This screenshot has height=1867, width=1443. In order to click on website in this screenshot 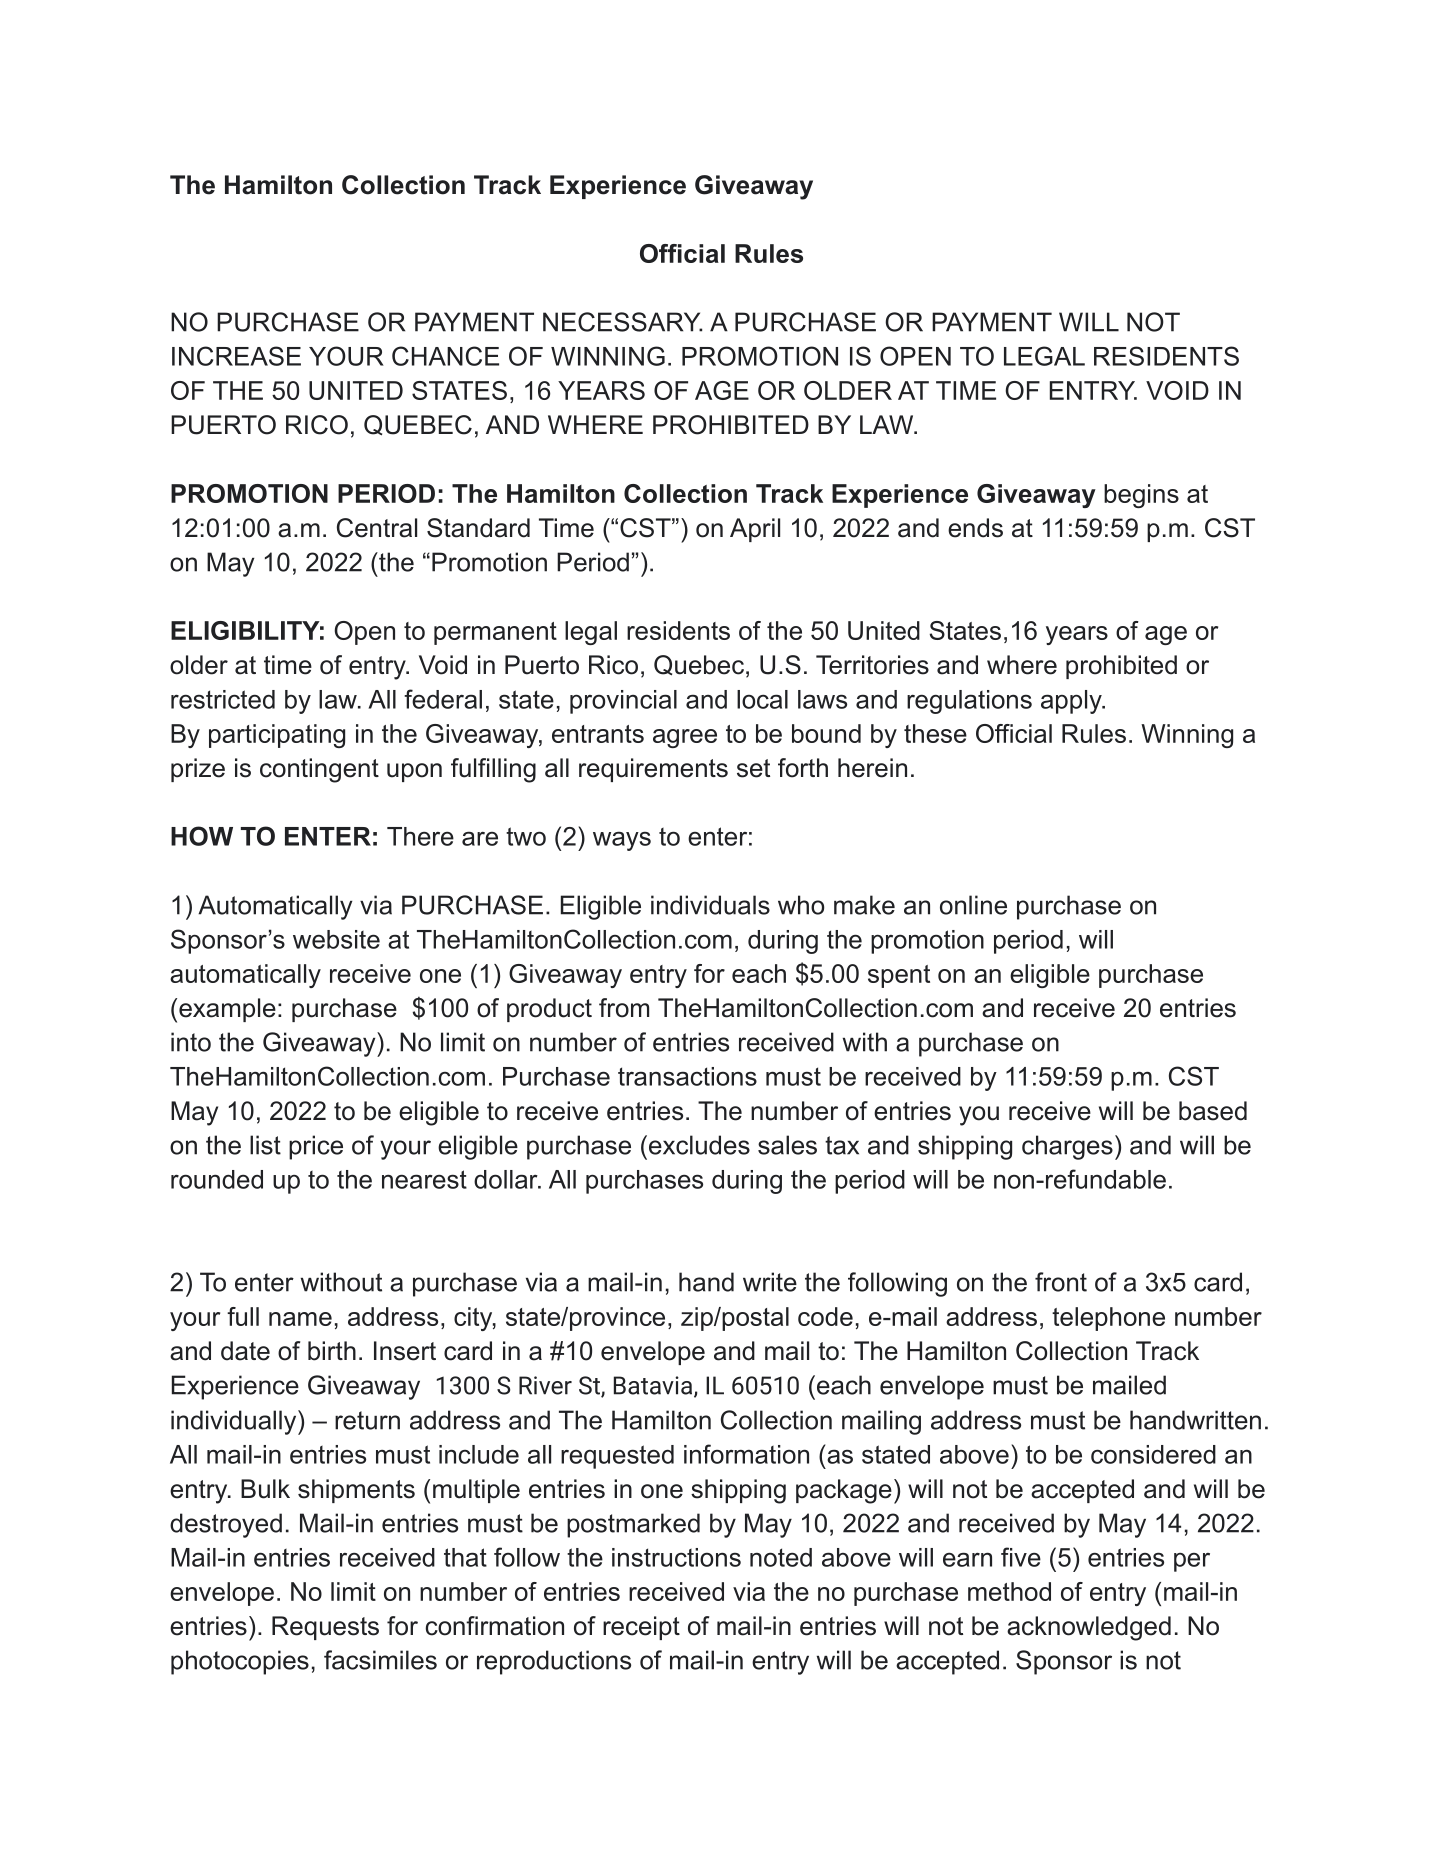, I will do `click(336, 939)`.
